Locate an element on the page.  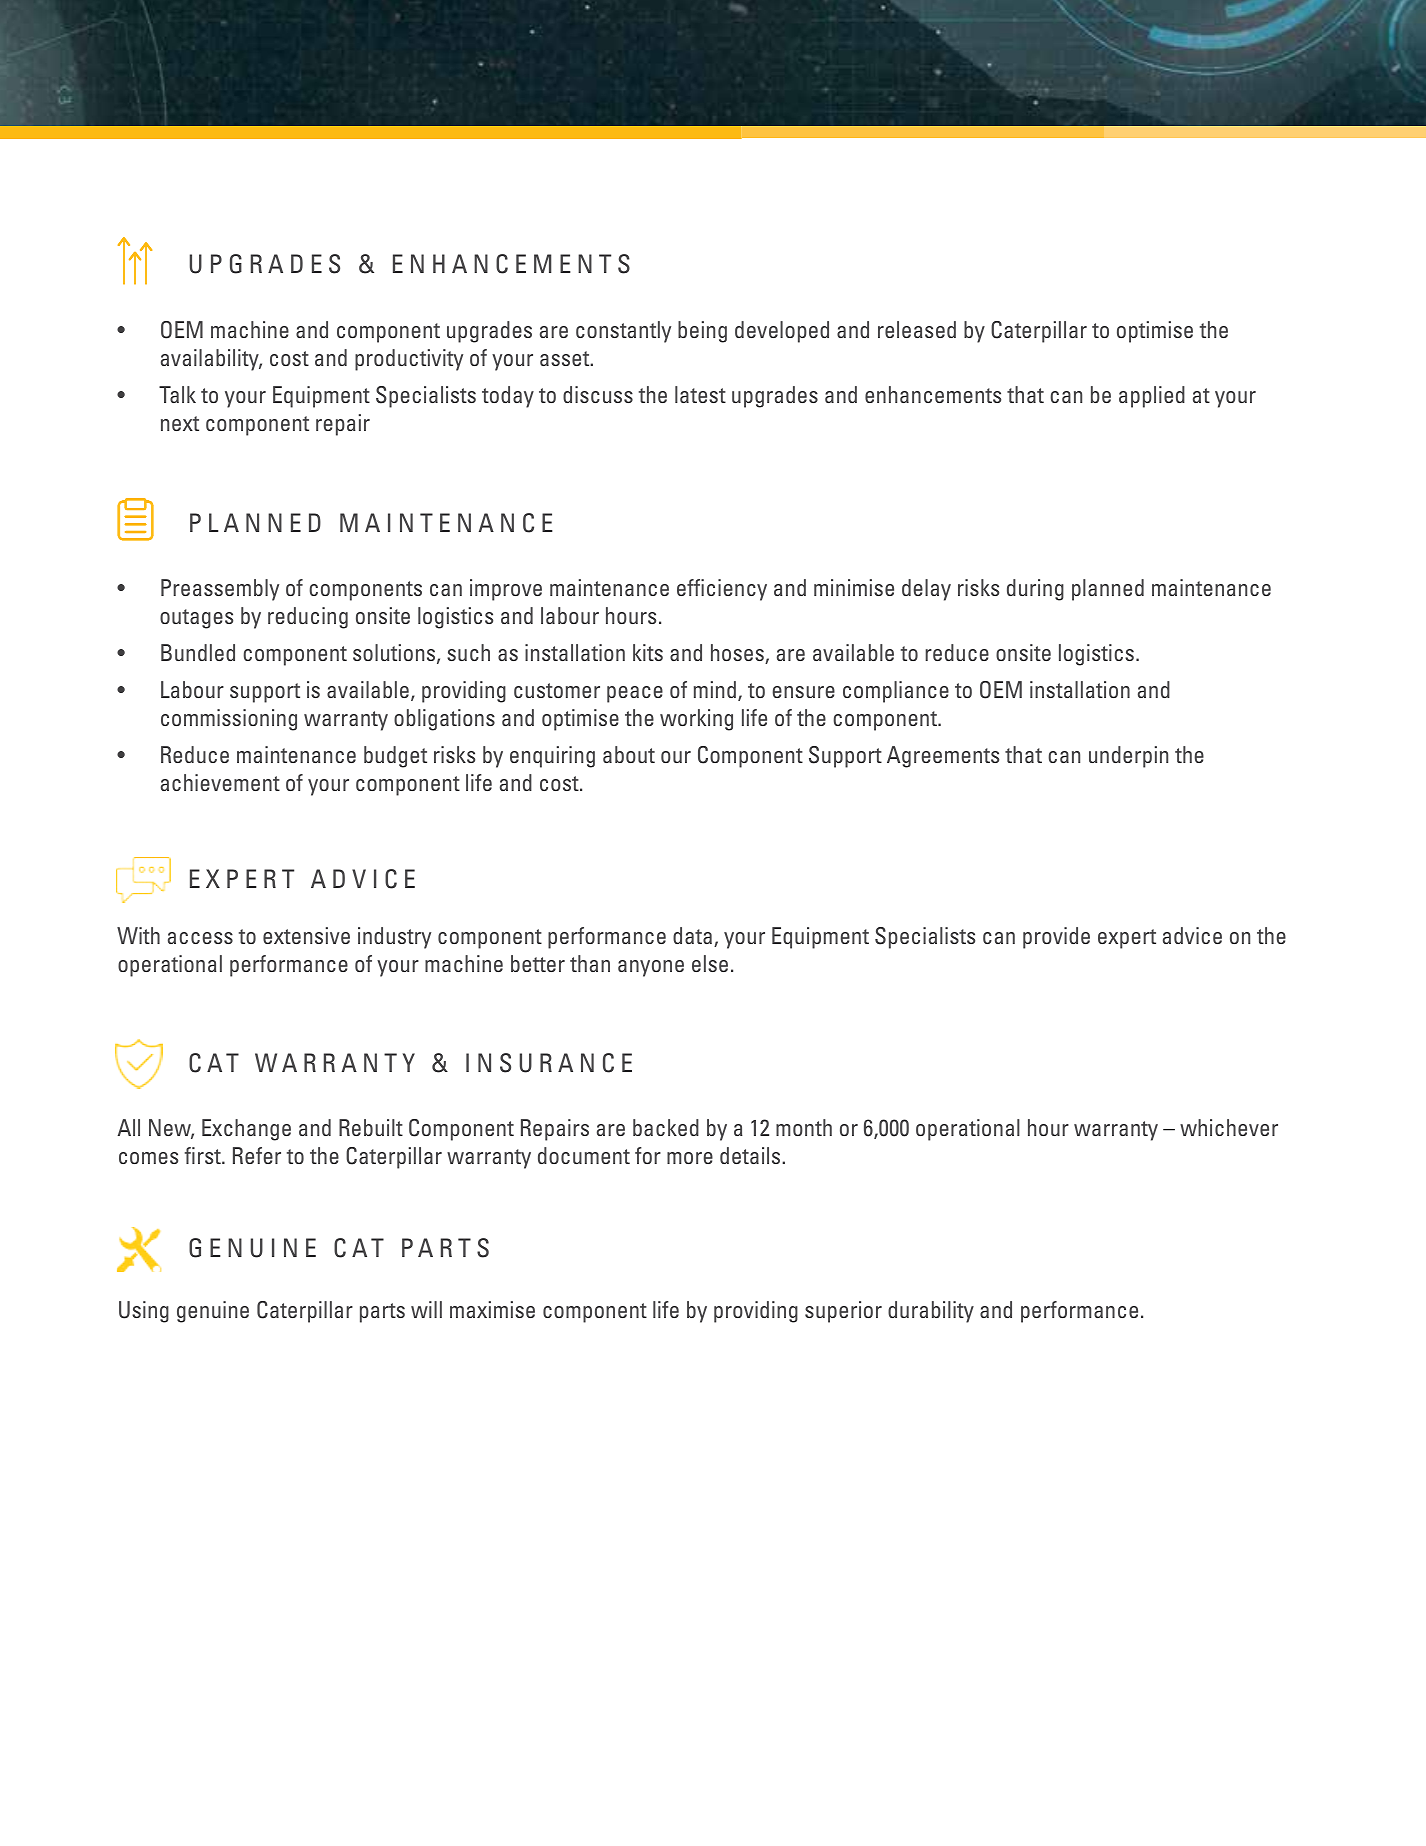
Talk is located at coordinates (177, 394).
